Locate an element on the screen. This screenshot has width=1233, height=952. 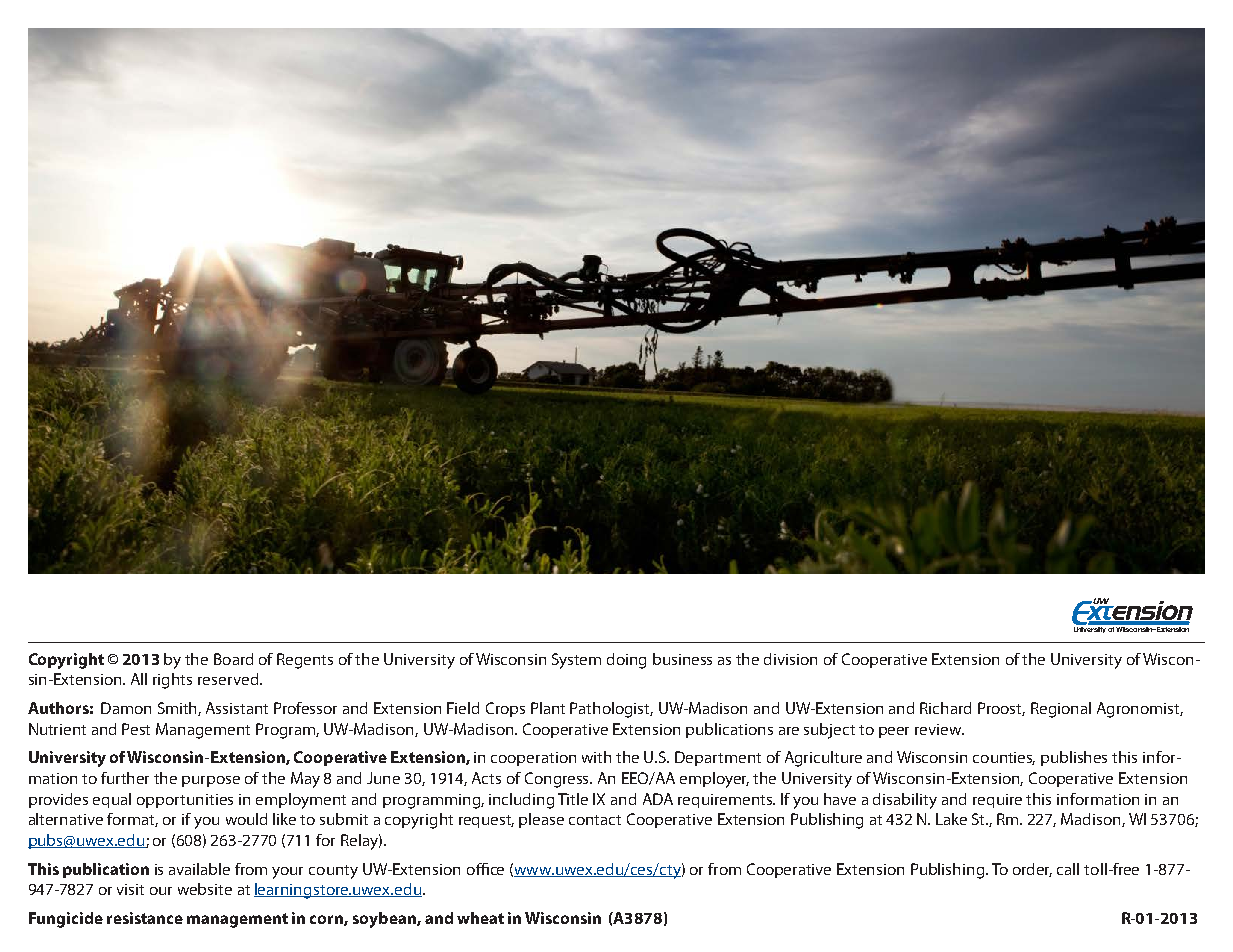
please is located at coordinates (541, 820).
